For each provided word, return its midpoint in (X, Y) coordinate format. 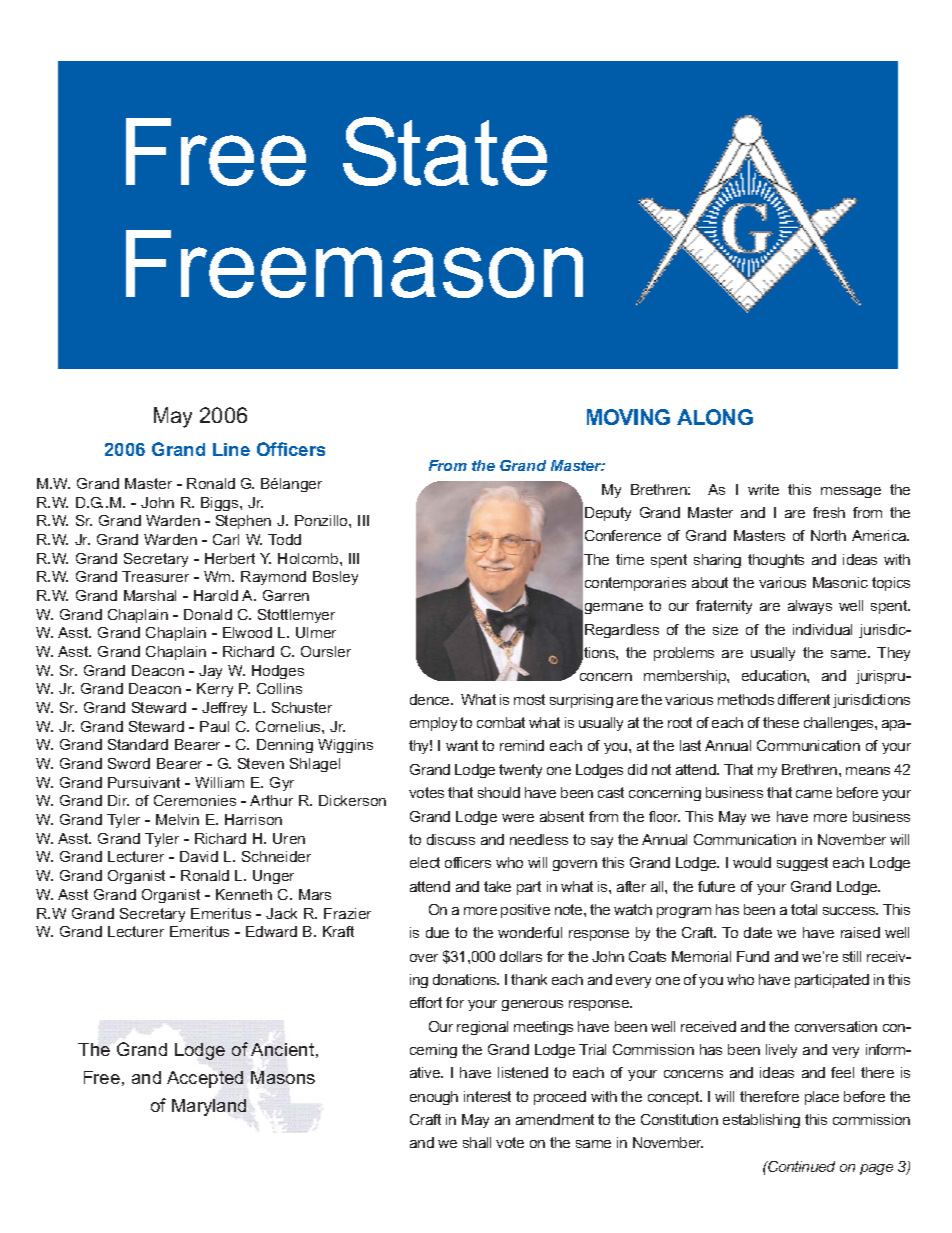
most (529, 699)
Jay (210, 672)
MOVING (628, 417)
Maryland (209, 1107)
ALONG (715, 417)
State (445, 151)
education (775, 675)
